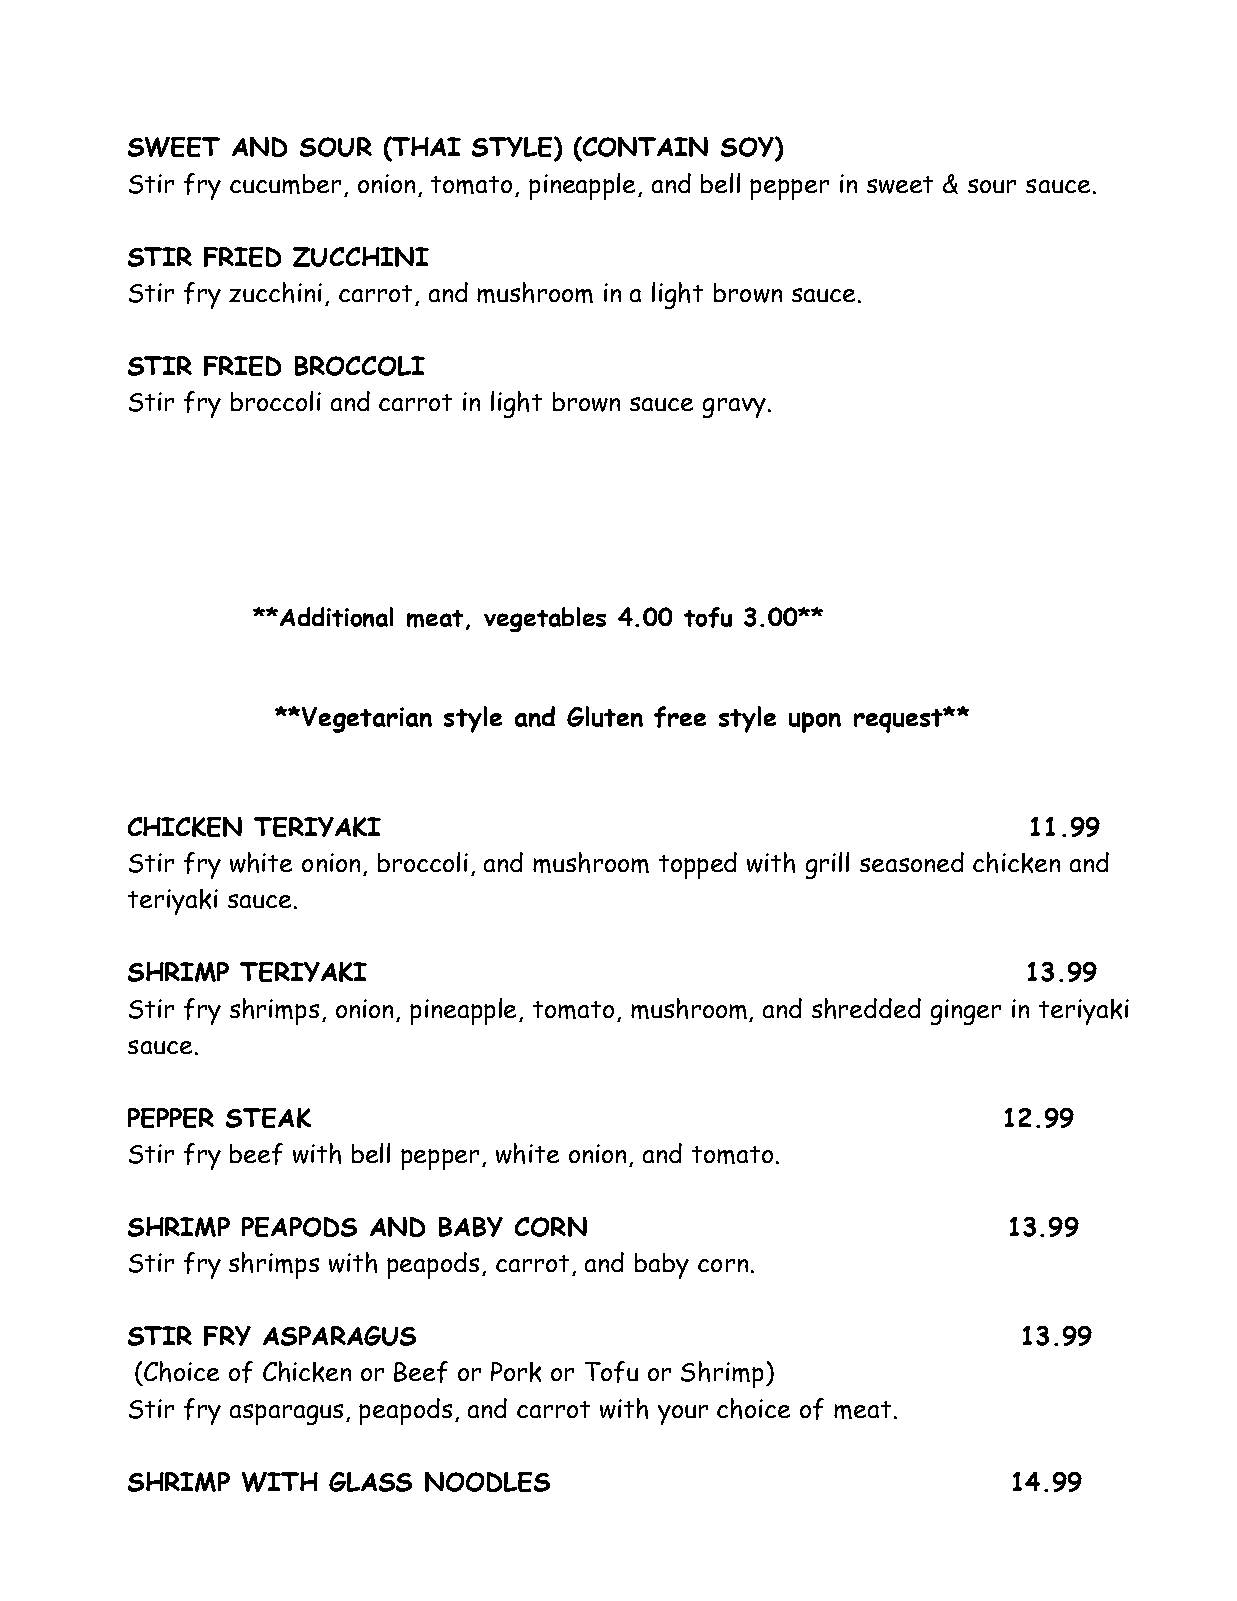 The image size is (1237, 1601). I want to click on grill, so click(827, 865).
